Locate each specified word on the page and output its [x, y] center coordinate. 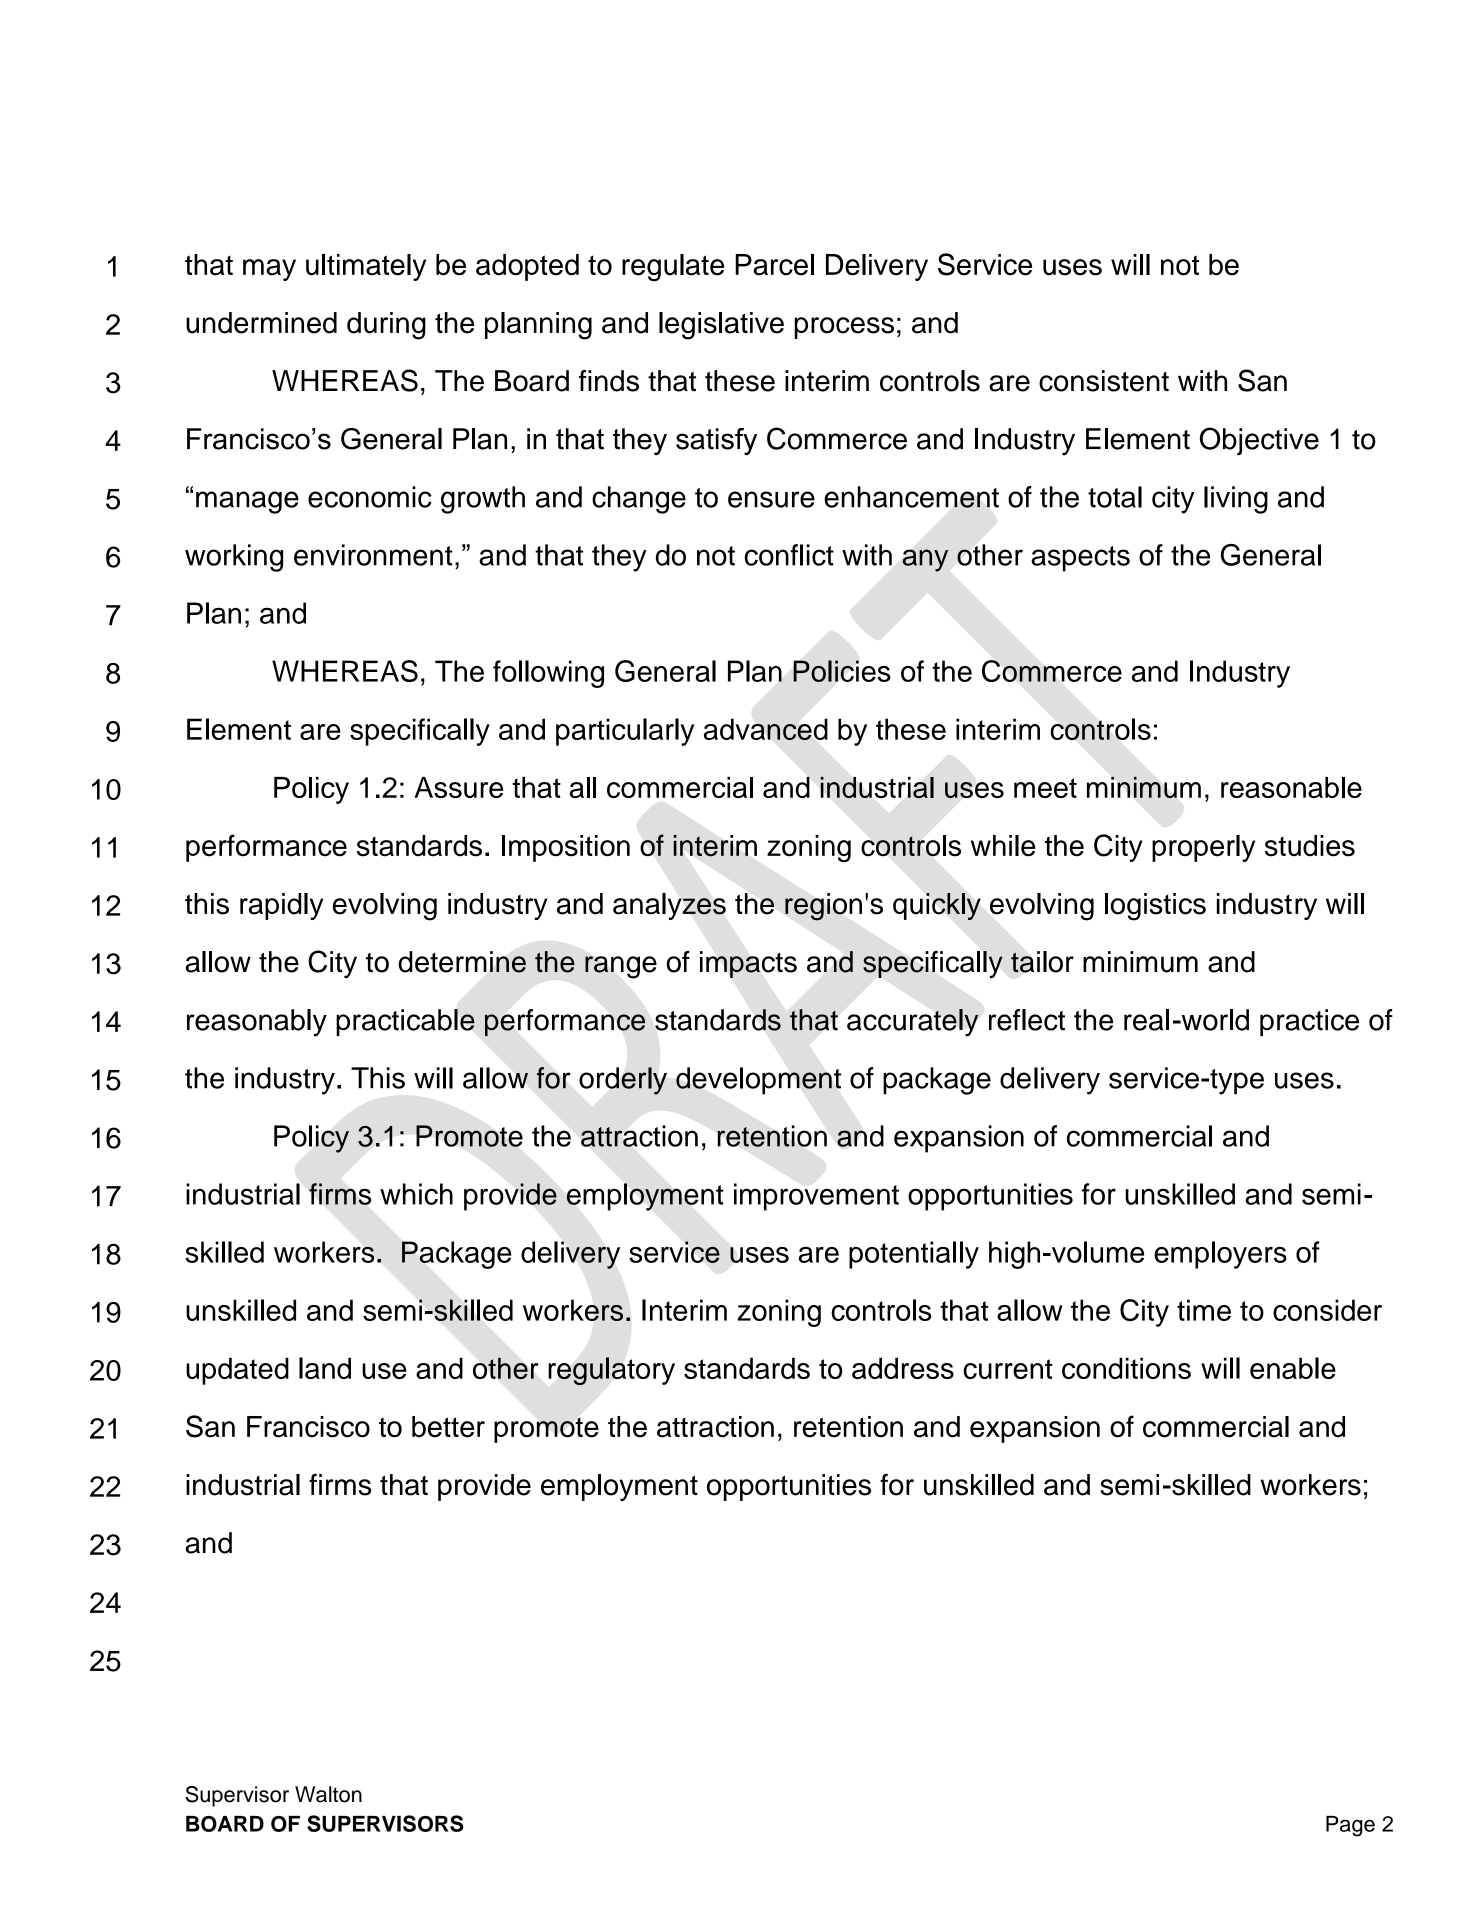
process [844, 328]
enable [1293, 1368]
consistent [1104, 381]
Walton [328, 1794]
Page [1350, 1826]
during [386, 326]
